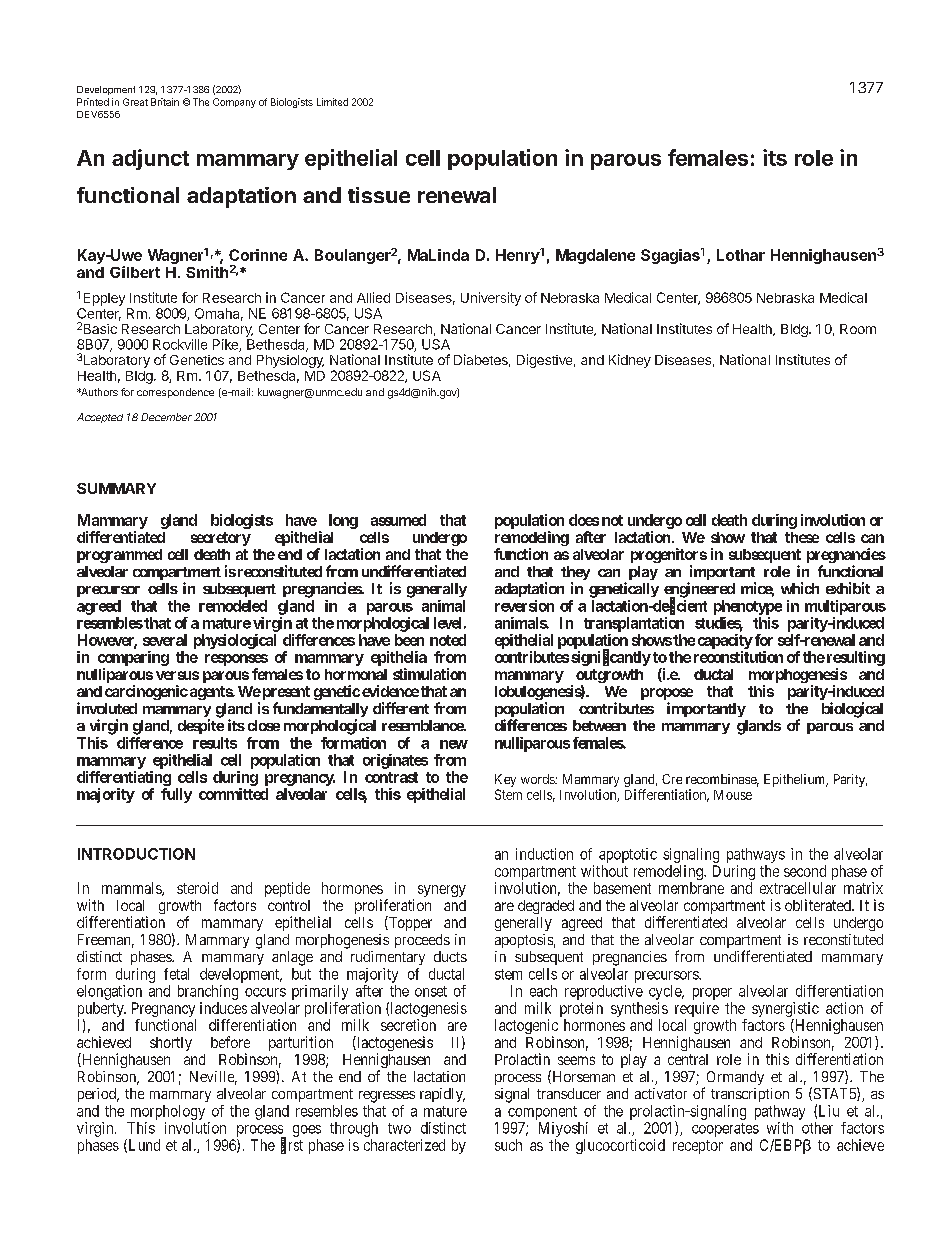 The height and width of the document is (1233, 952). Describe the element at coordinates (741, 255) in the document. I see `Lothar` at that location.
